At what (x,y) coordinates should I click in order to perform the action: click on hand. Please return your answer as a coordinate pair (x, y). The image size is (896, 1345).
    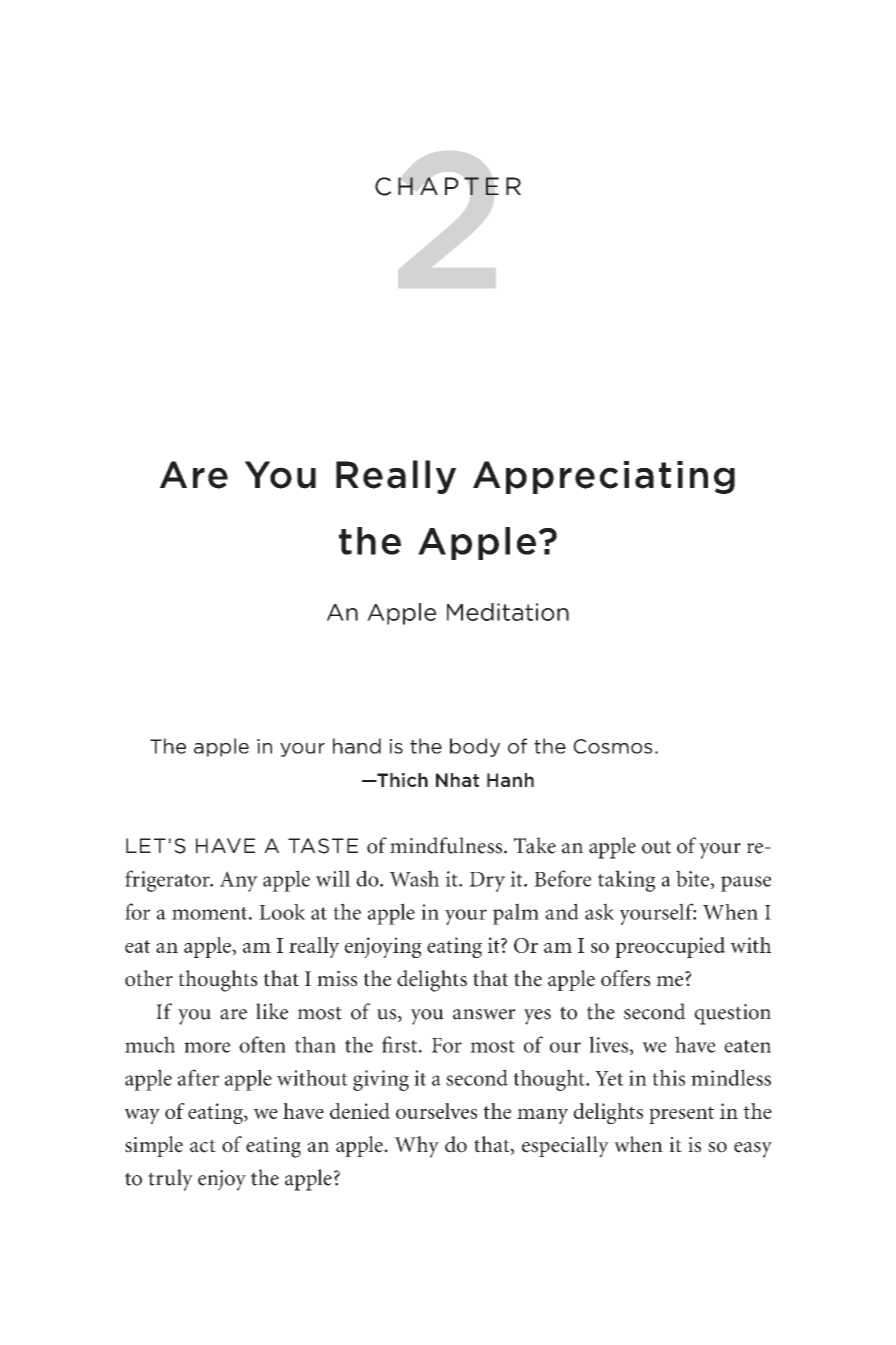
    Looking at the image, I should click on (357, 746).
